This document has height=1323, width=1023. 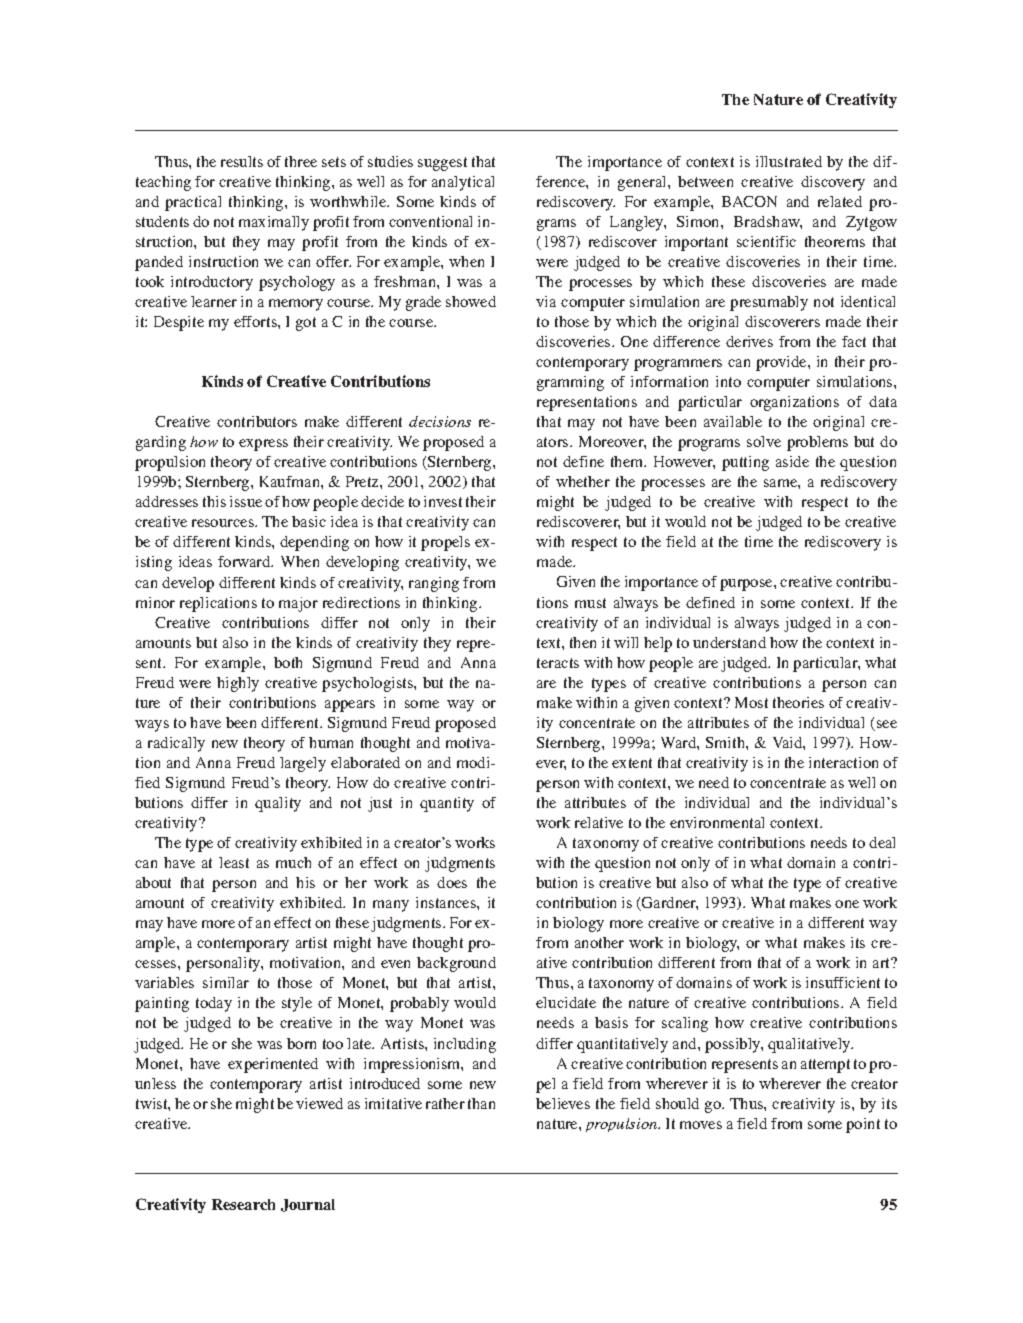 What do you see at coordinates (481, 1103) in the document?
I see `than` at bounding box center [481, 1103].
